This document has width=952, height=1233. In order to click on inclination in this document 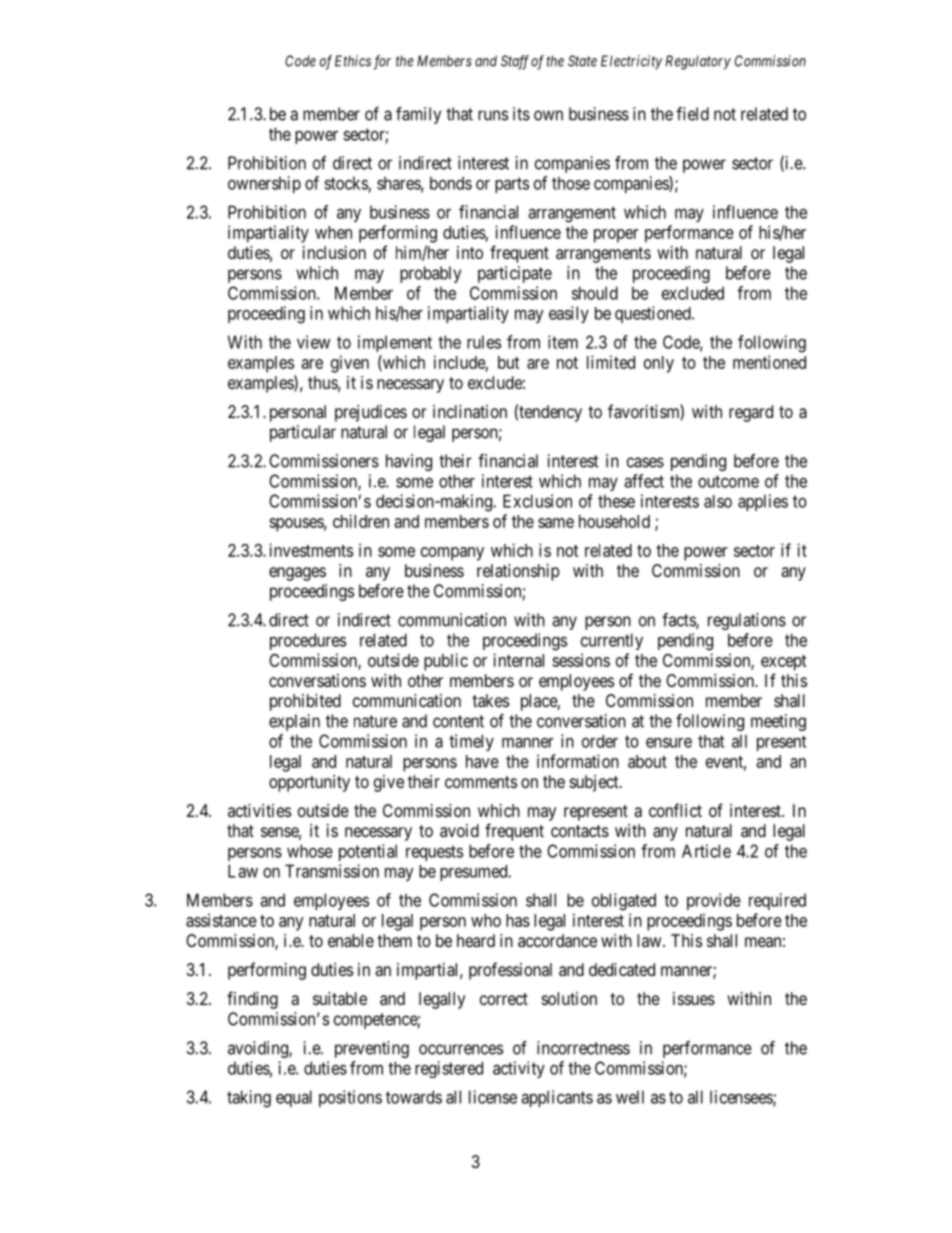, I will do `click(470, 411)`.
